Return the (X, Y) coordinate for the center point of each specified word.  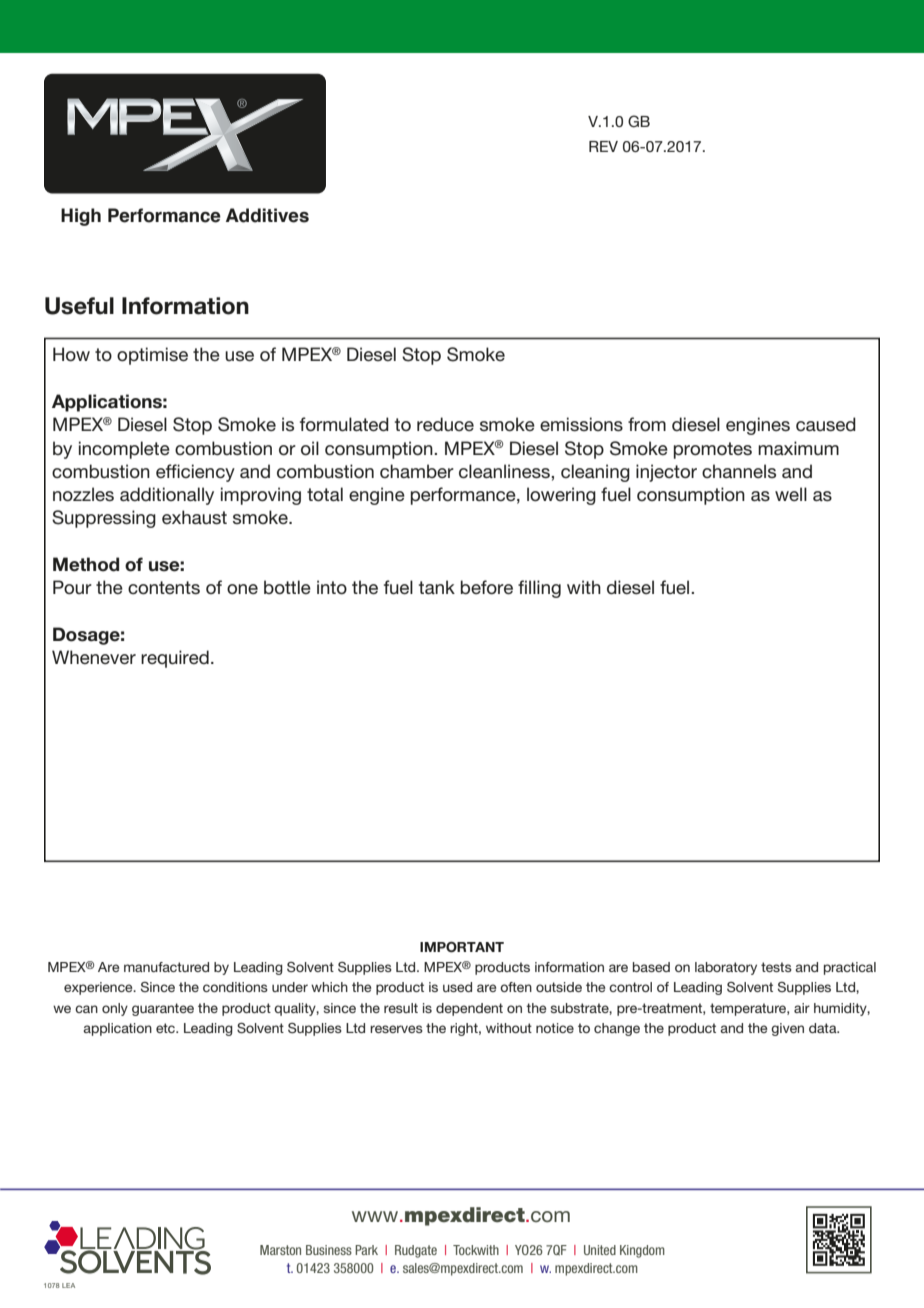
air (802, 1008)
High (81, 217)
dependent (469, 1009)
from (647, 424)
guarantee (163, 1009)
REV (603, 146)
